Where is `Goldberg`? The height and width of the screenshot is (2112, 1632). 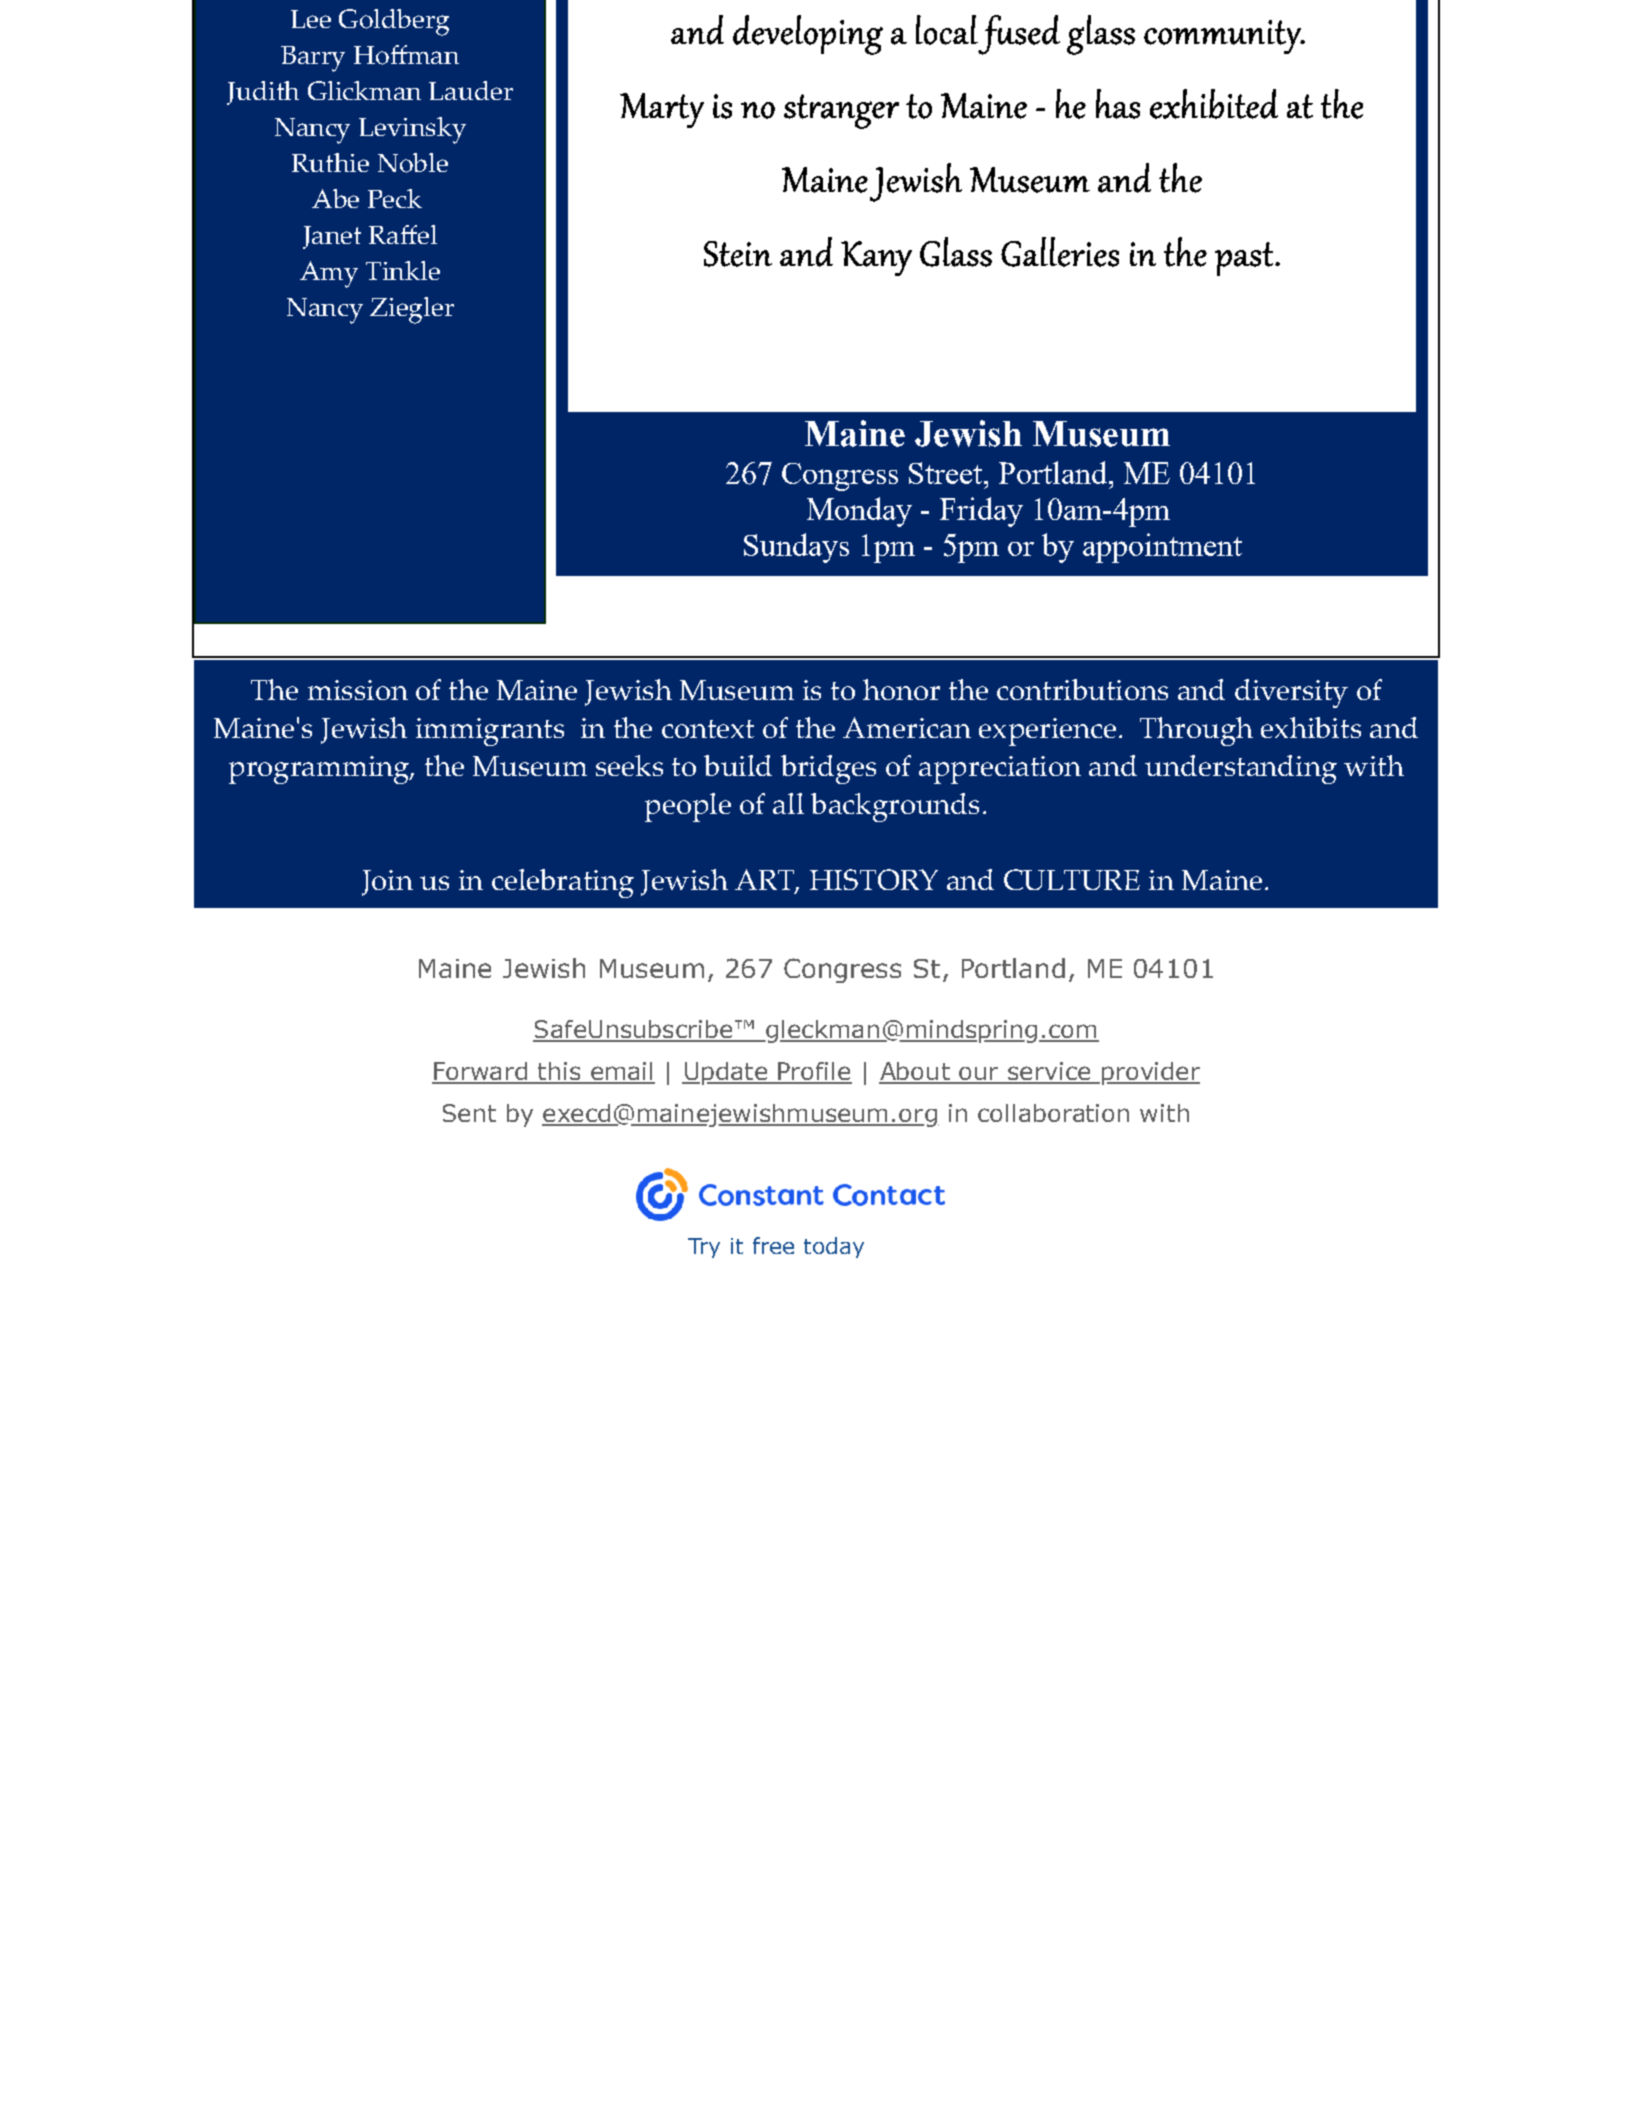 Goldberg is located at coordinates (394, 22).
